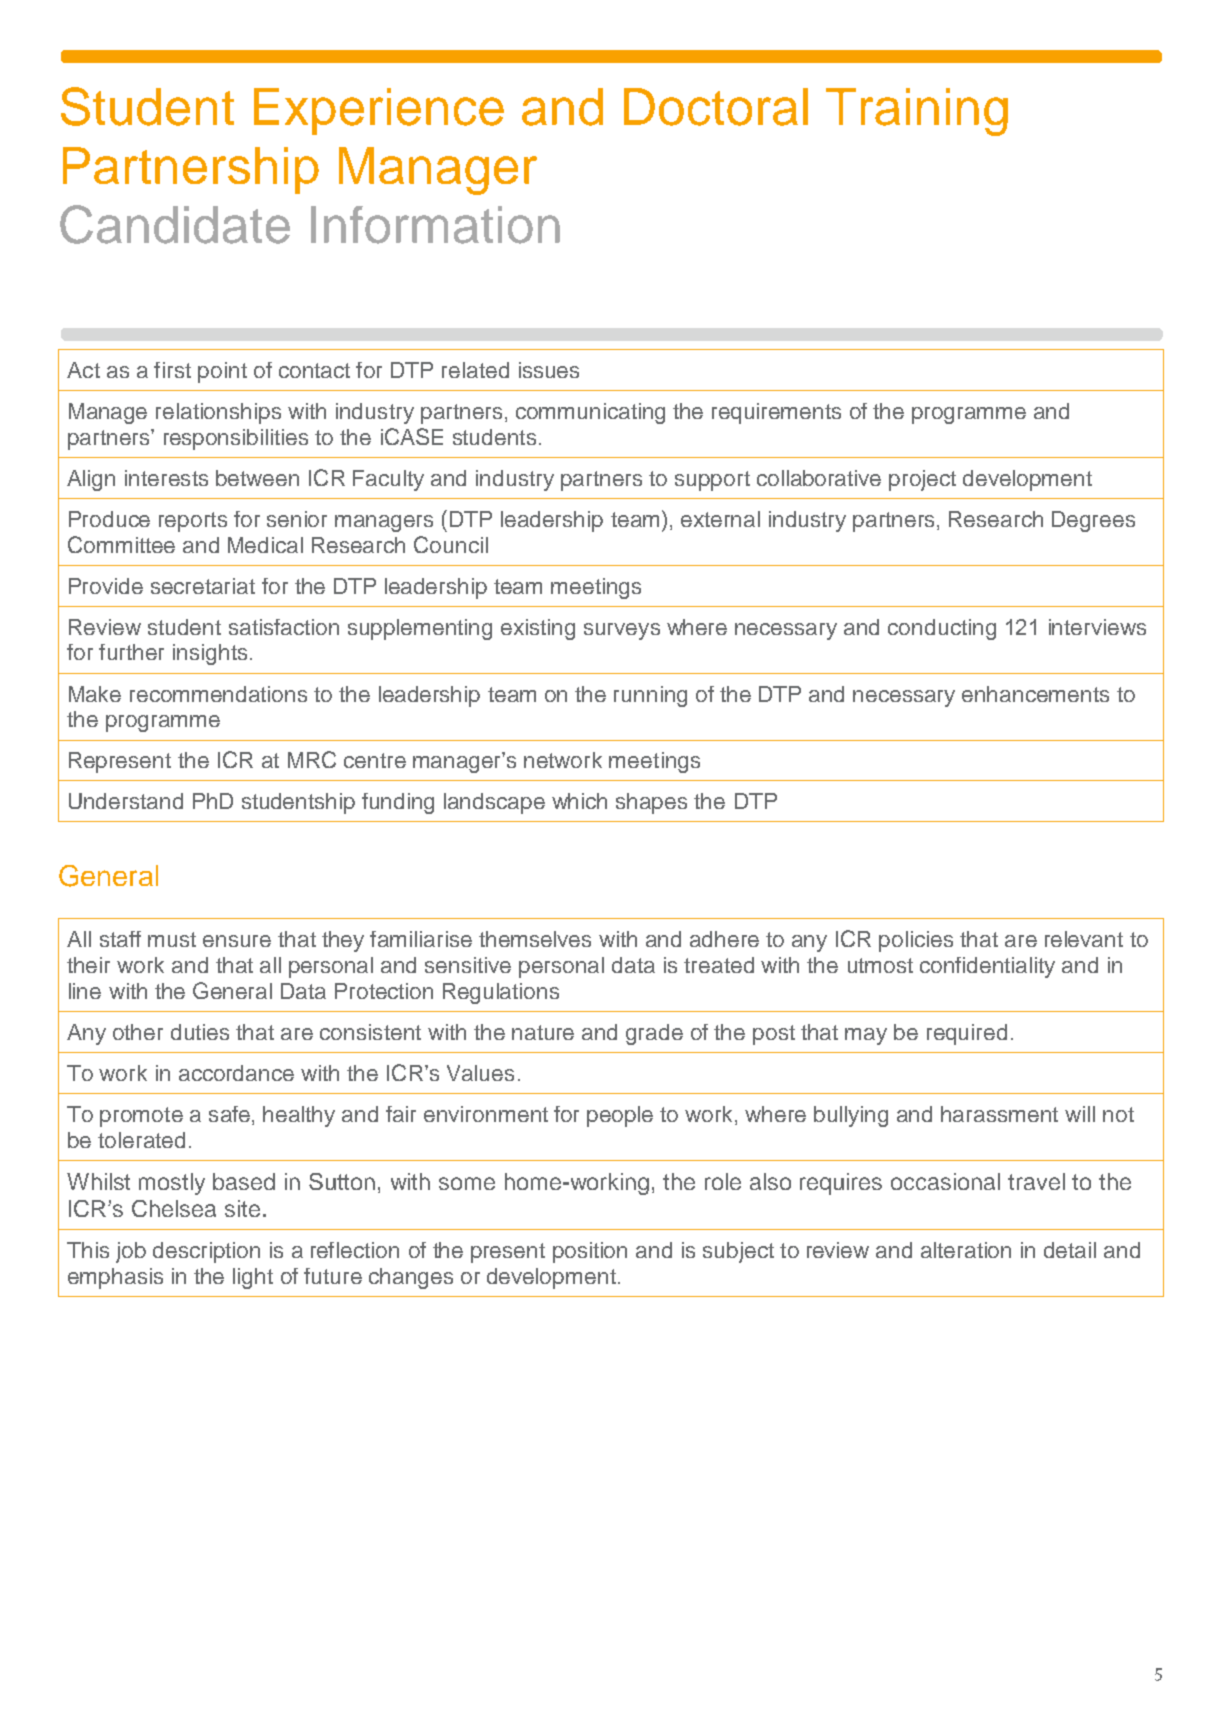  I want to click on project, so click(922, 480).
